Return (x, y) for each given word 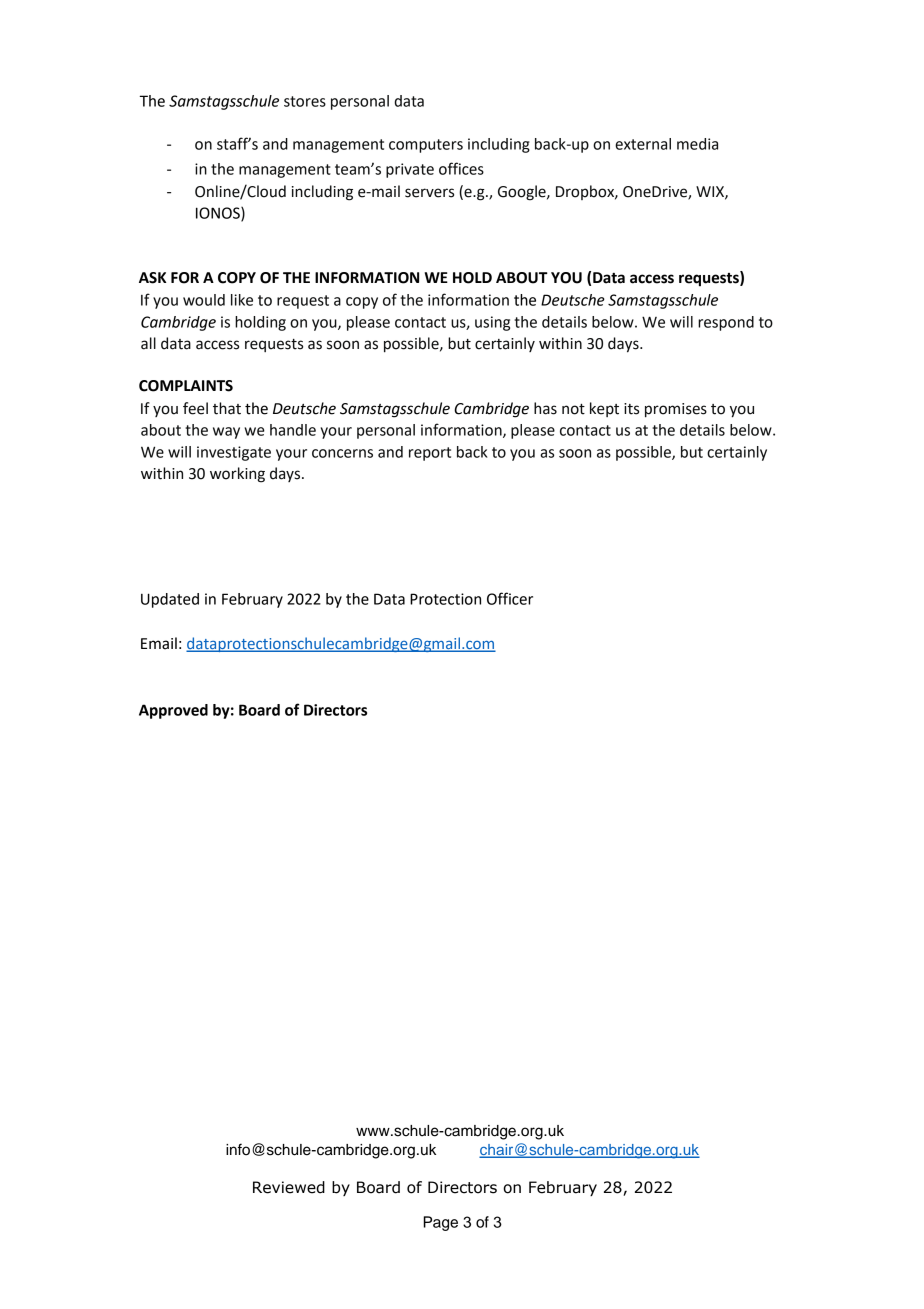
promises (676, 410)
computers (426, 146)
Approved (173, 711)
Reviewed (289, 1187)
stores (305, 101)
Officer (510, 598)
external (643, 144)
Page (440, 1223)
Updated (170, 600)
